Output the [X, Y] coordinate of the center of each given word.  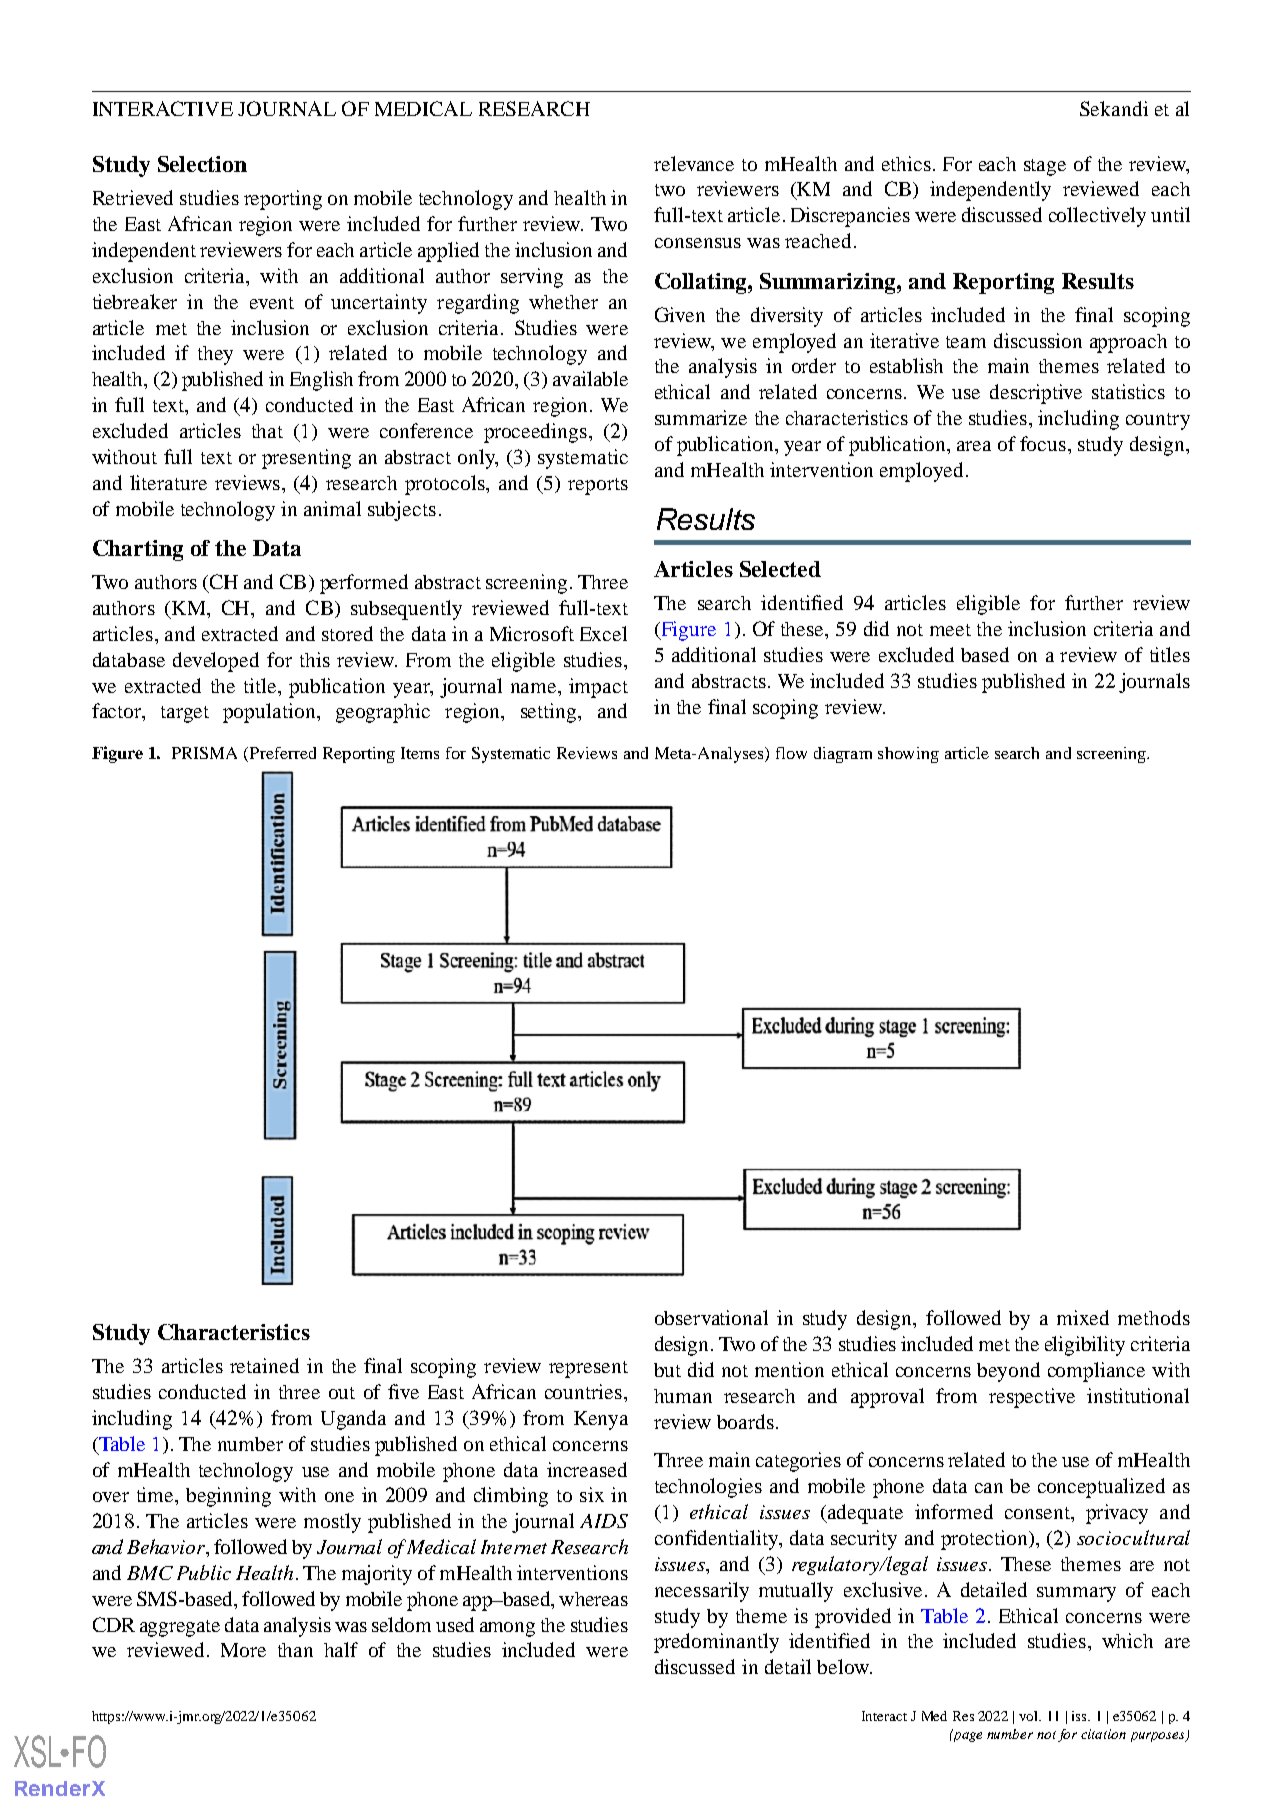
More [243, 1650]
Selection [202, 164]
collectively [1097, 217]
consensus [698, 243]
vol [1029, 1716]
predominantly [716, 1643]
